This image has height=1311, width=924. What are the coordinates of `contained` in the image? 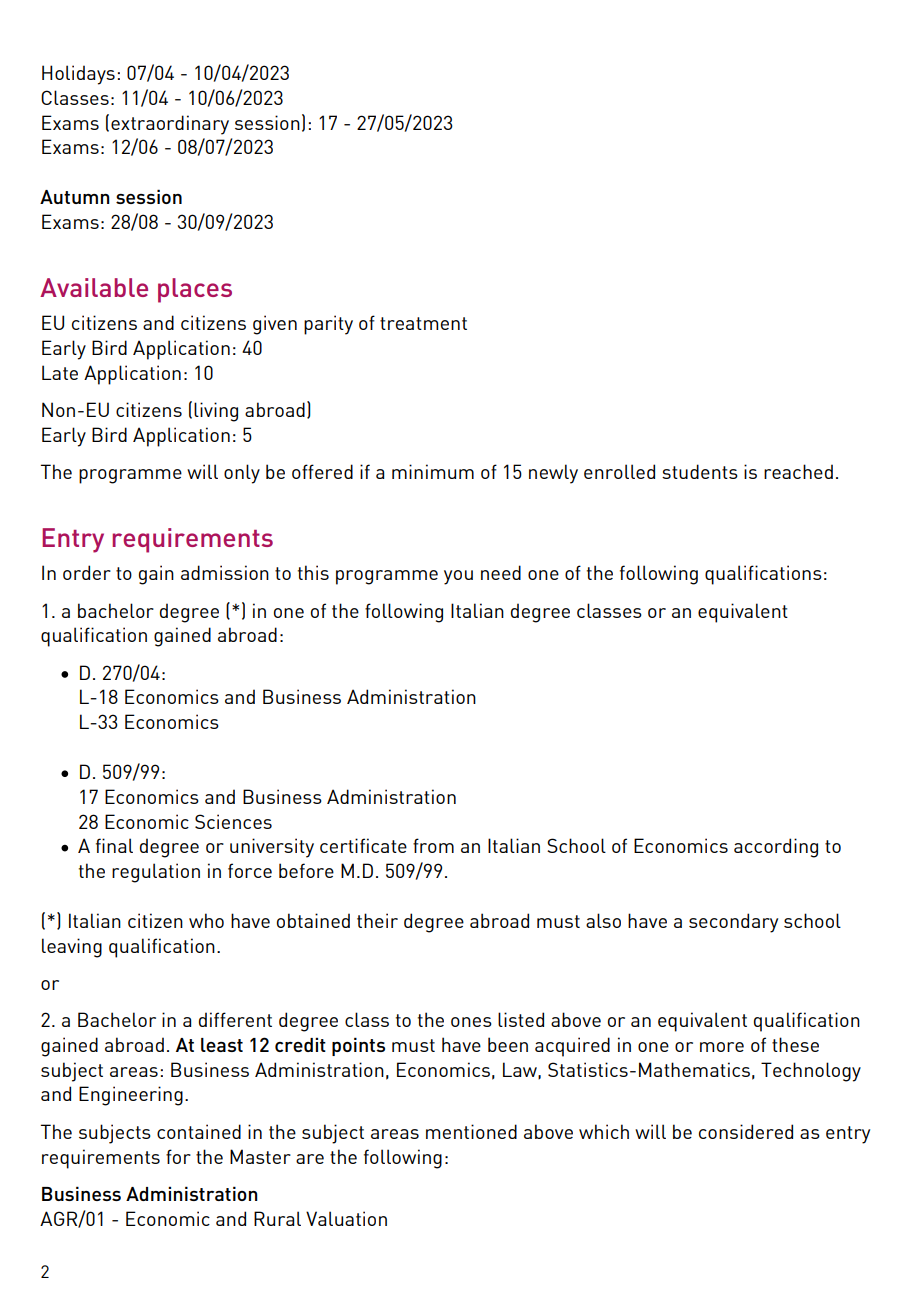 It's located at (199, 1131).
